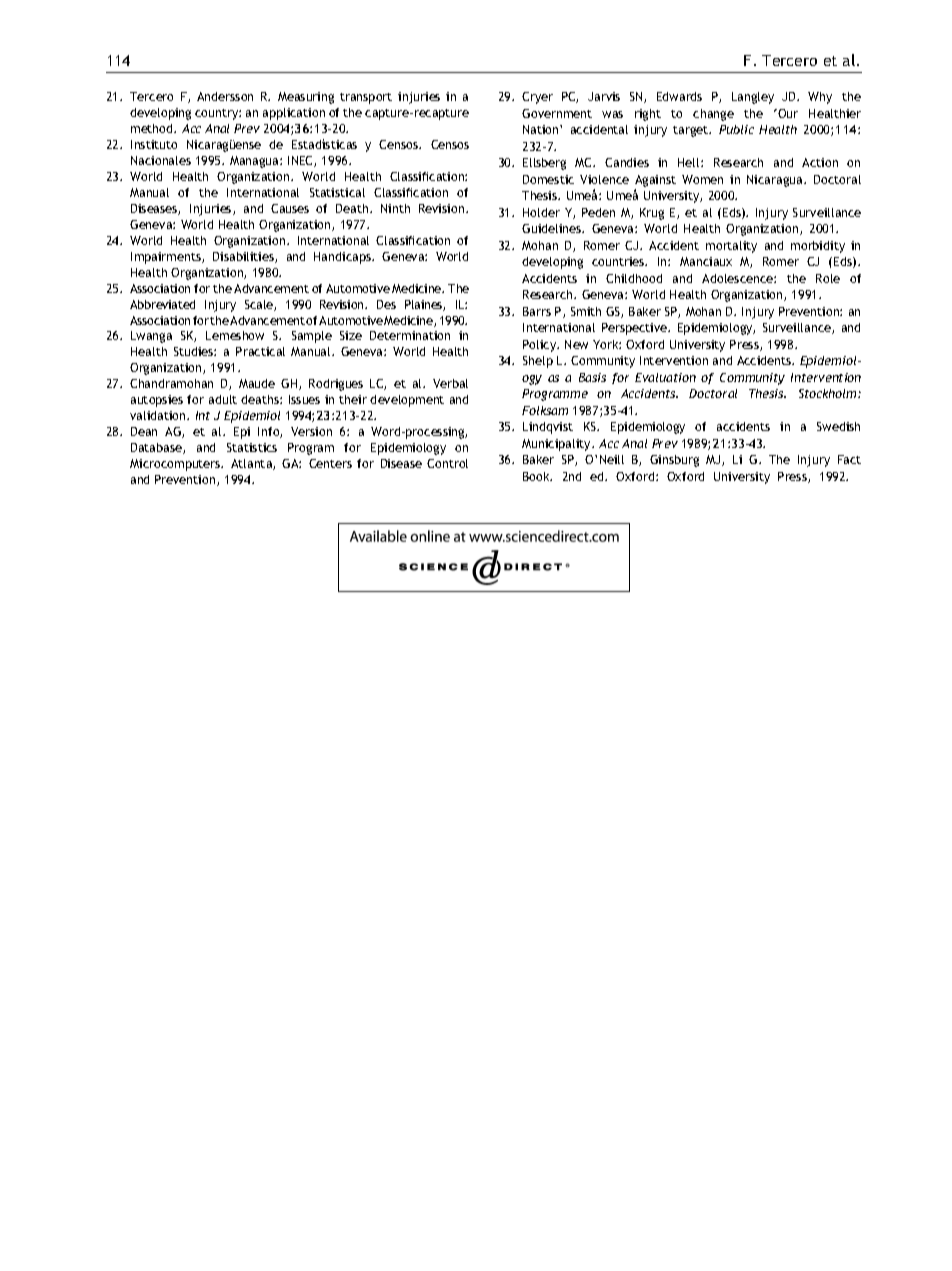 This screenshot has height=1271, width=952. What do you see at coordinates (753, 98) in the screenshot?
I see `Langley` at bounding box center [753, 98].
